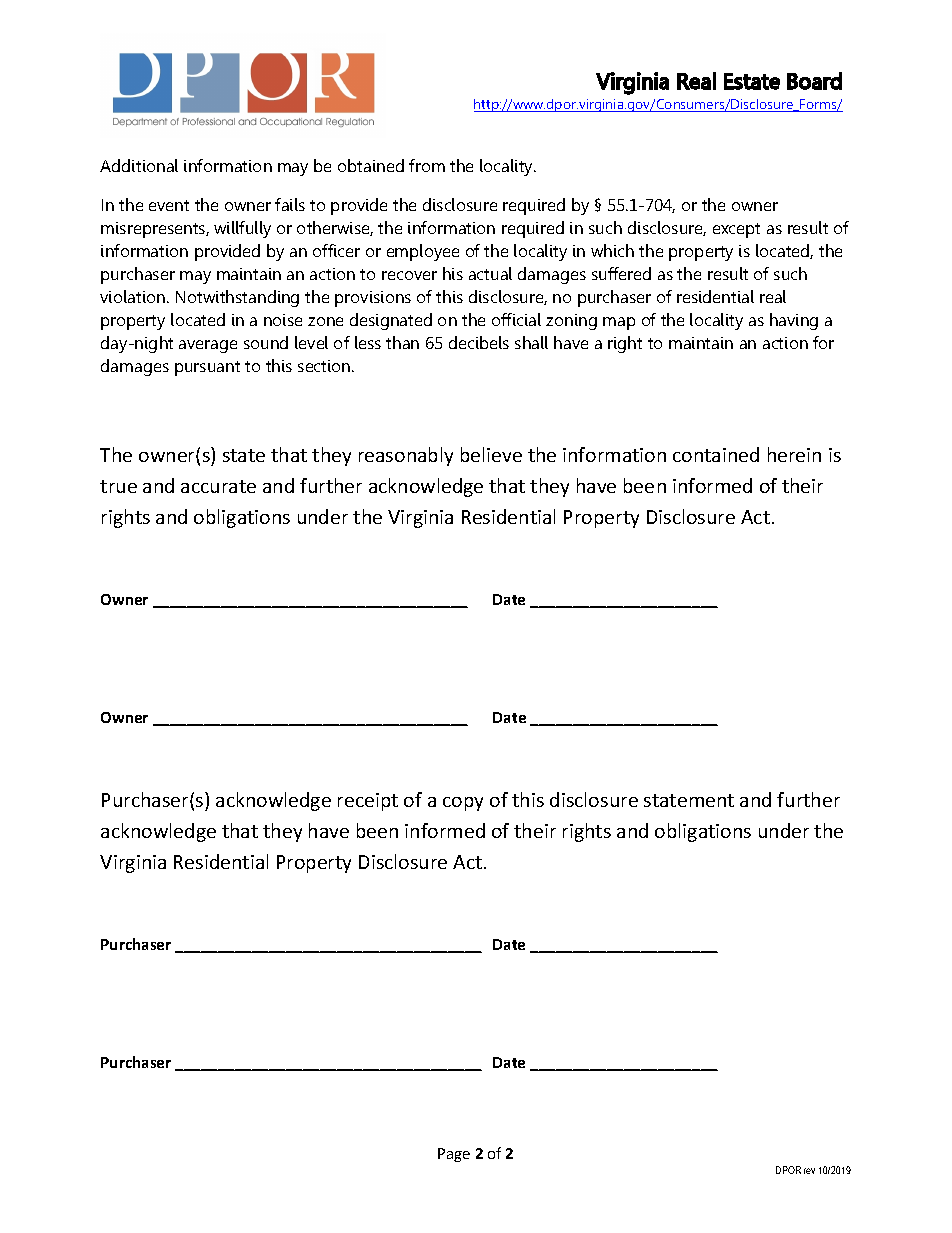 The image size is (952, 1233). What do you see at coordinates (809, 1171) in the page?
I see `rev` at bounding box center [809, 1171].
